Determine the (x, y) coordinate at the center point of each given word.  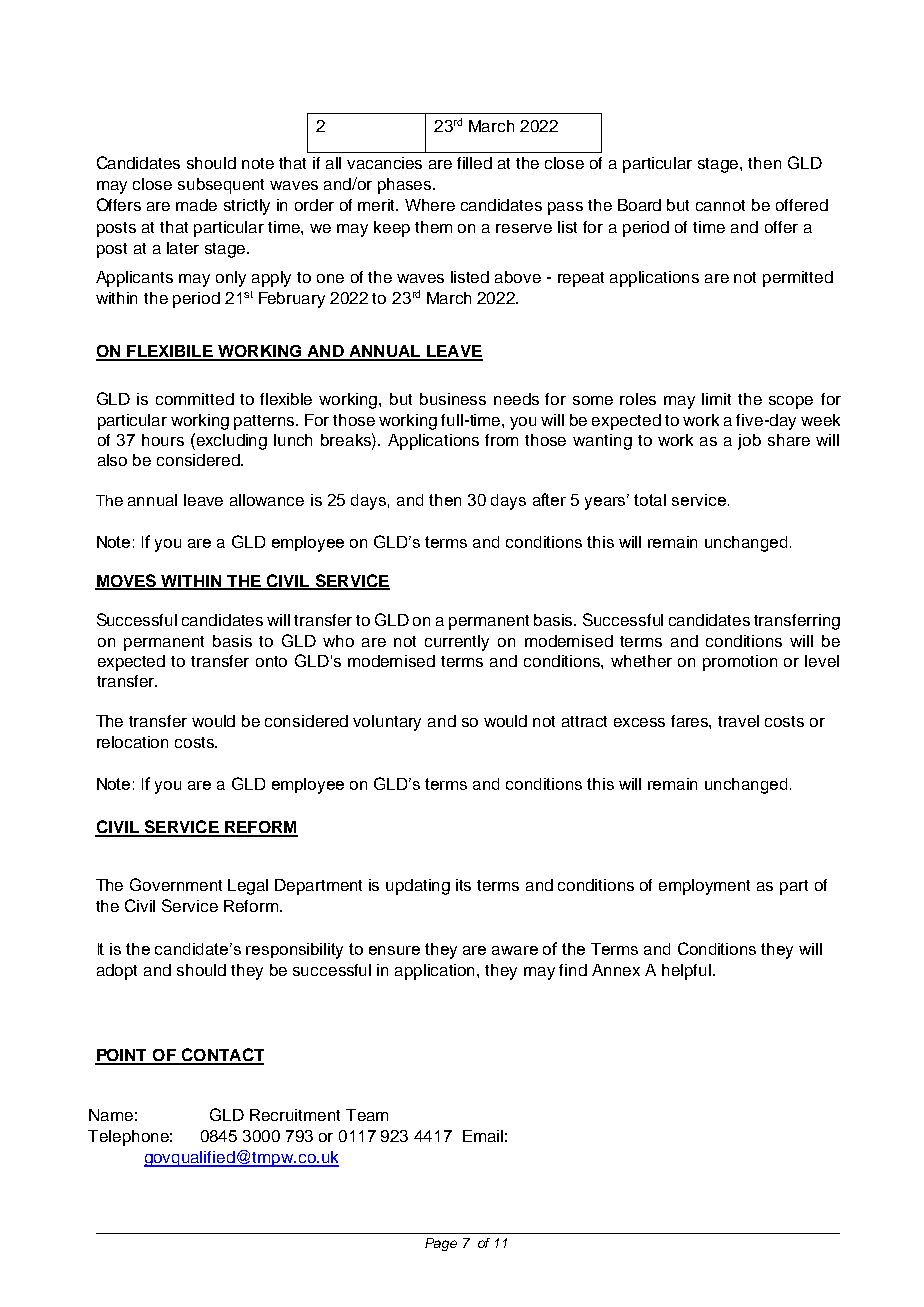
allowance (267, 500)
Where (430, 205)
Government (176, 884)
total (650, 500)
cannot (720, 205)
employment (704, 887)
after (549, 499)
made (196, 205)
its (463, 885)
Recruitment (295, 1115)
